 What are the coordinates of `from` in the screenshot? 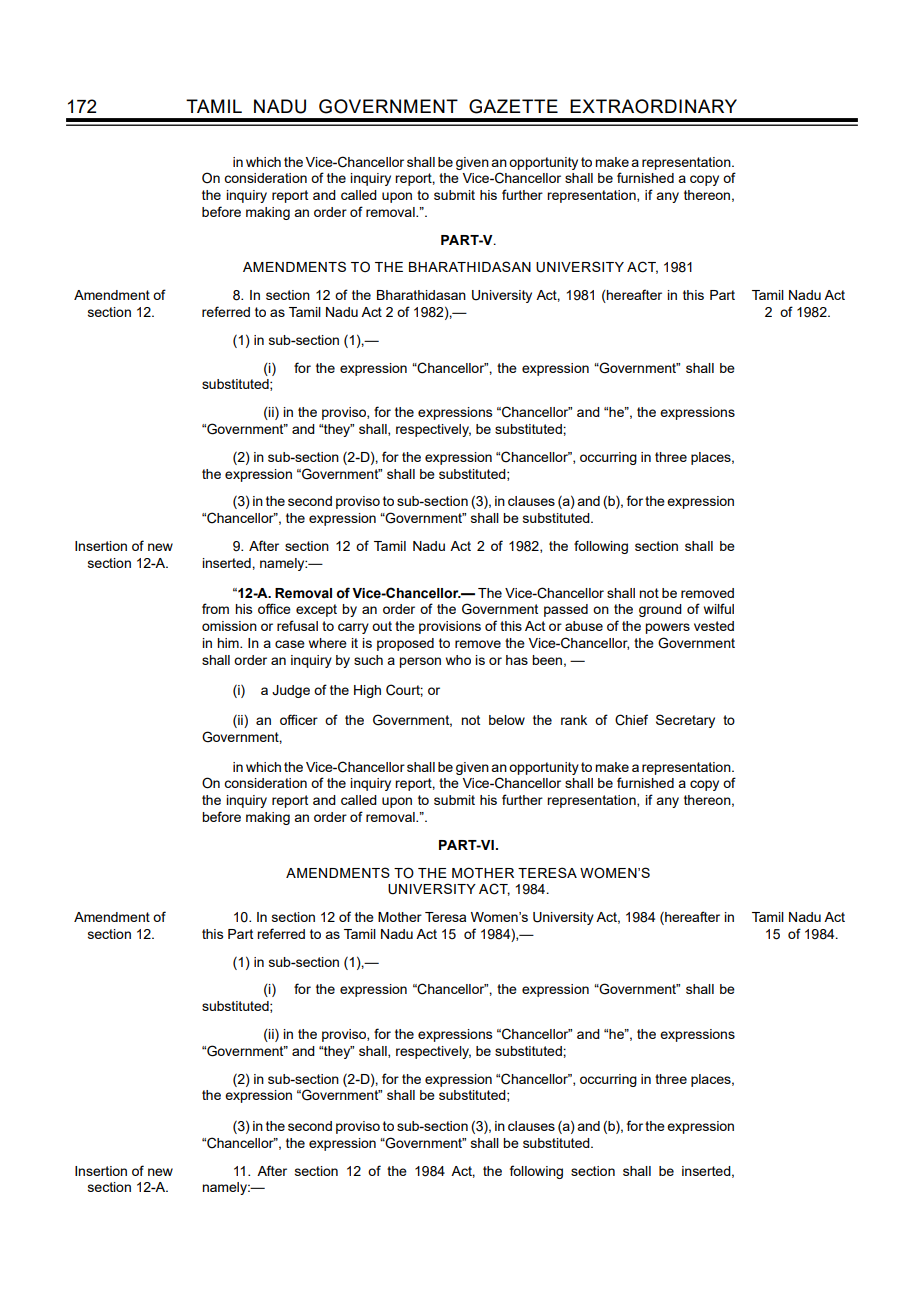 It's located at (215, 608).
